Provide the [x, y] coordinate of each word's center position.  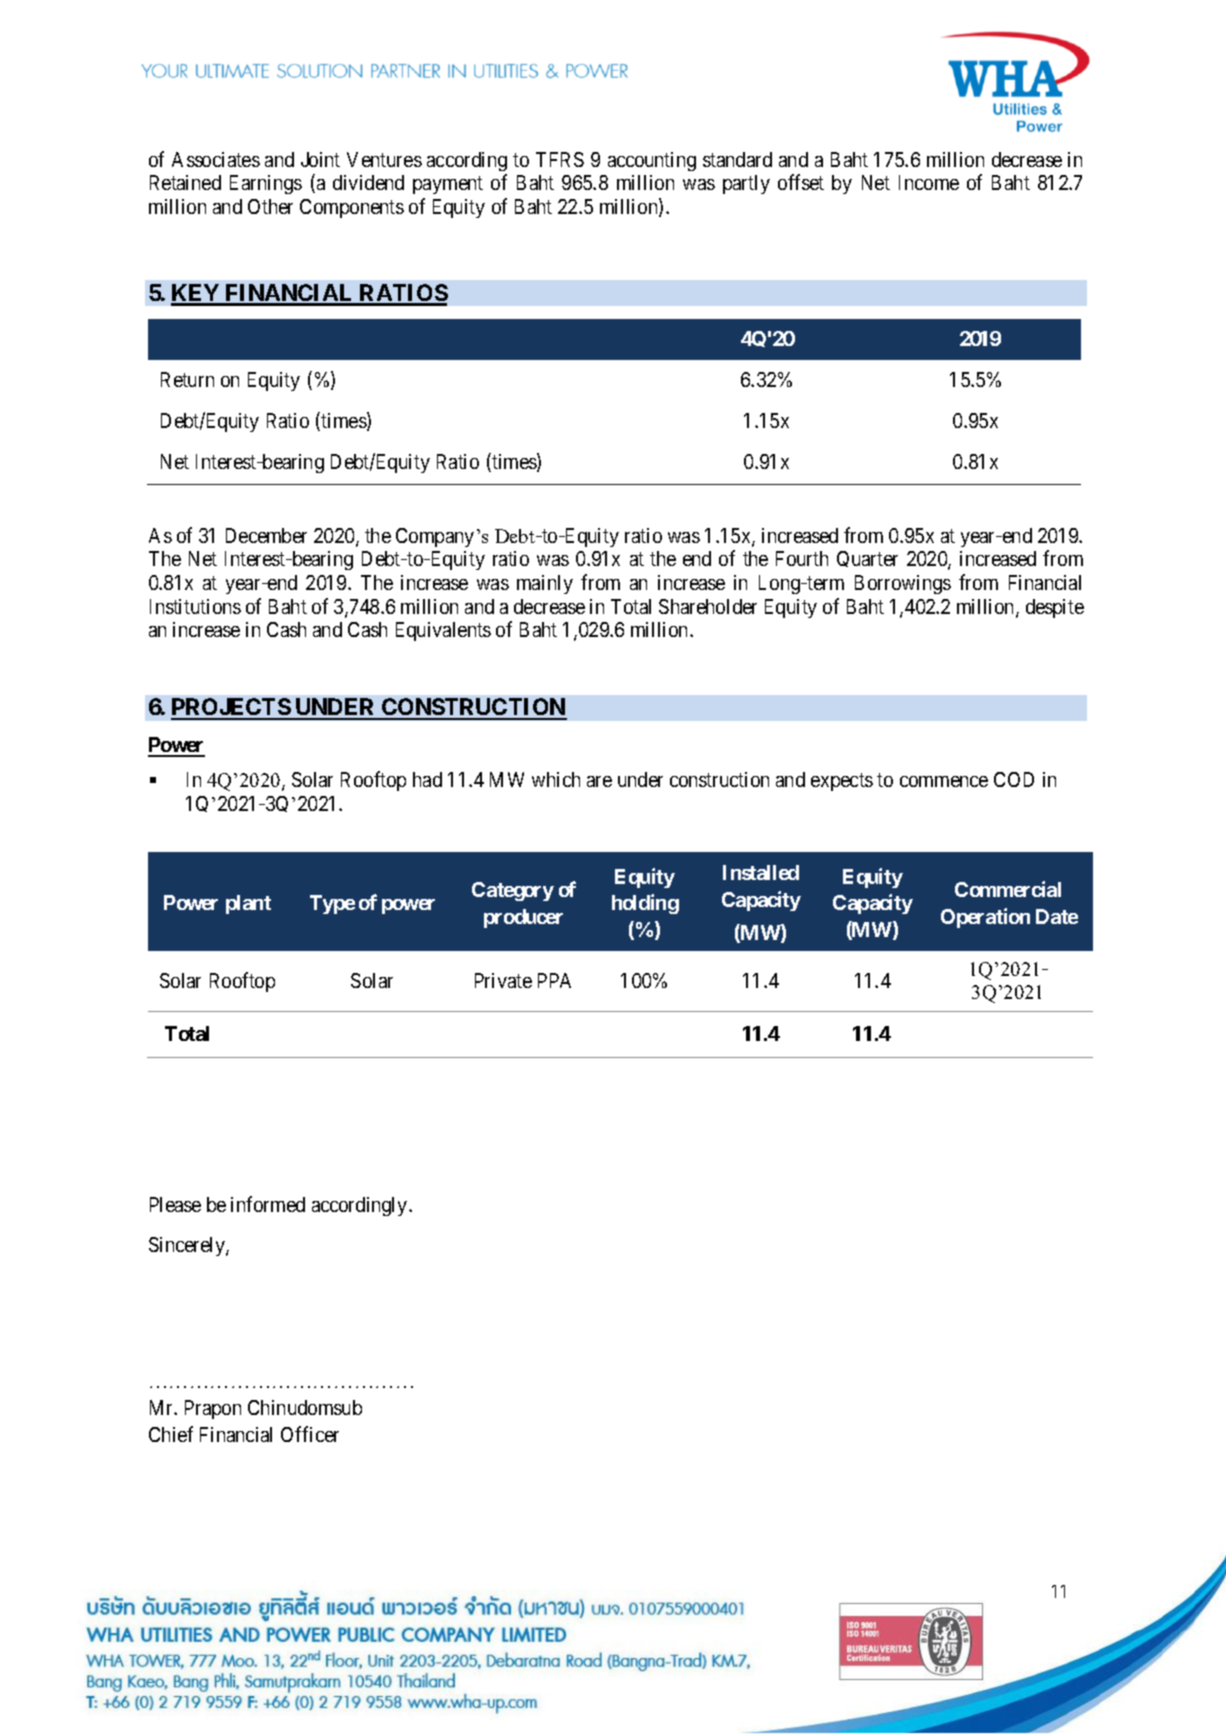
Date [1057, 916]
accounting [652, 161]
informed [268, 1204]
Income [929, 182]
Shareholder [708, 606]
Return [187, 379]
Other [270, 206]
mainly [545, 584]
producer [523, 918]
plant [248, 904]
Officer [310, 1434]
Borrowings [903, 584]
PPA [554, 980]
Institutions [195, 606]
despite [1055, 608]
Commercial [1008, 889]
